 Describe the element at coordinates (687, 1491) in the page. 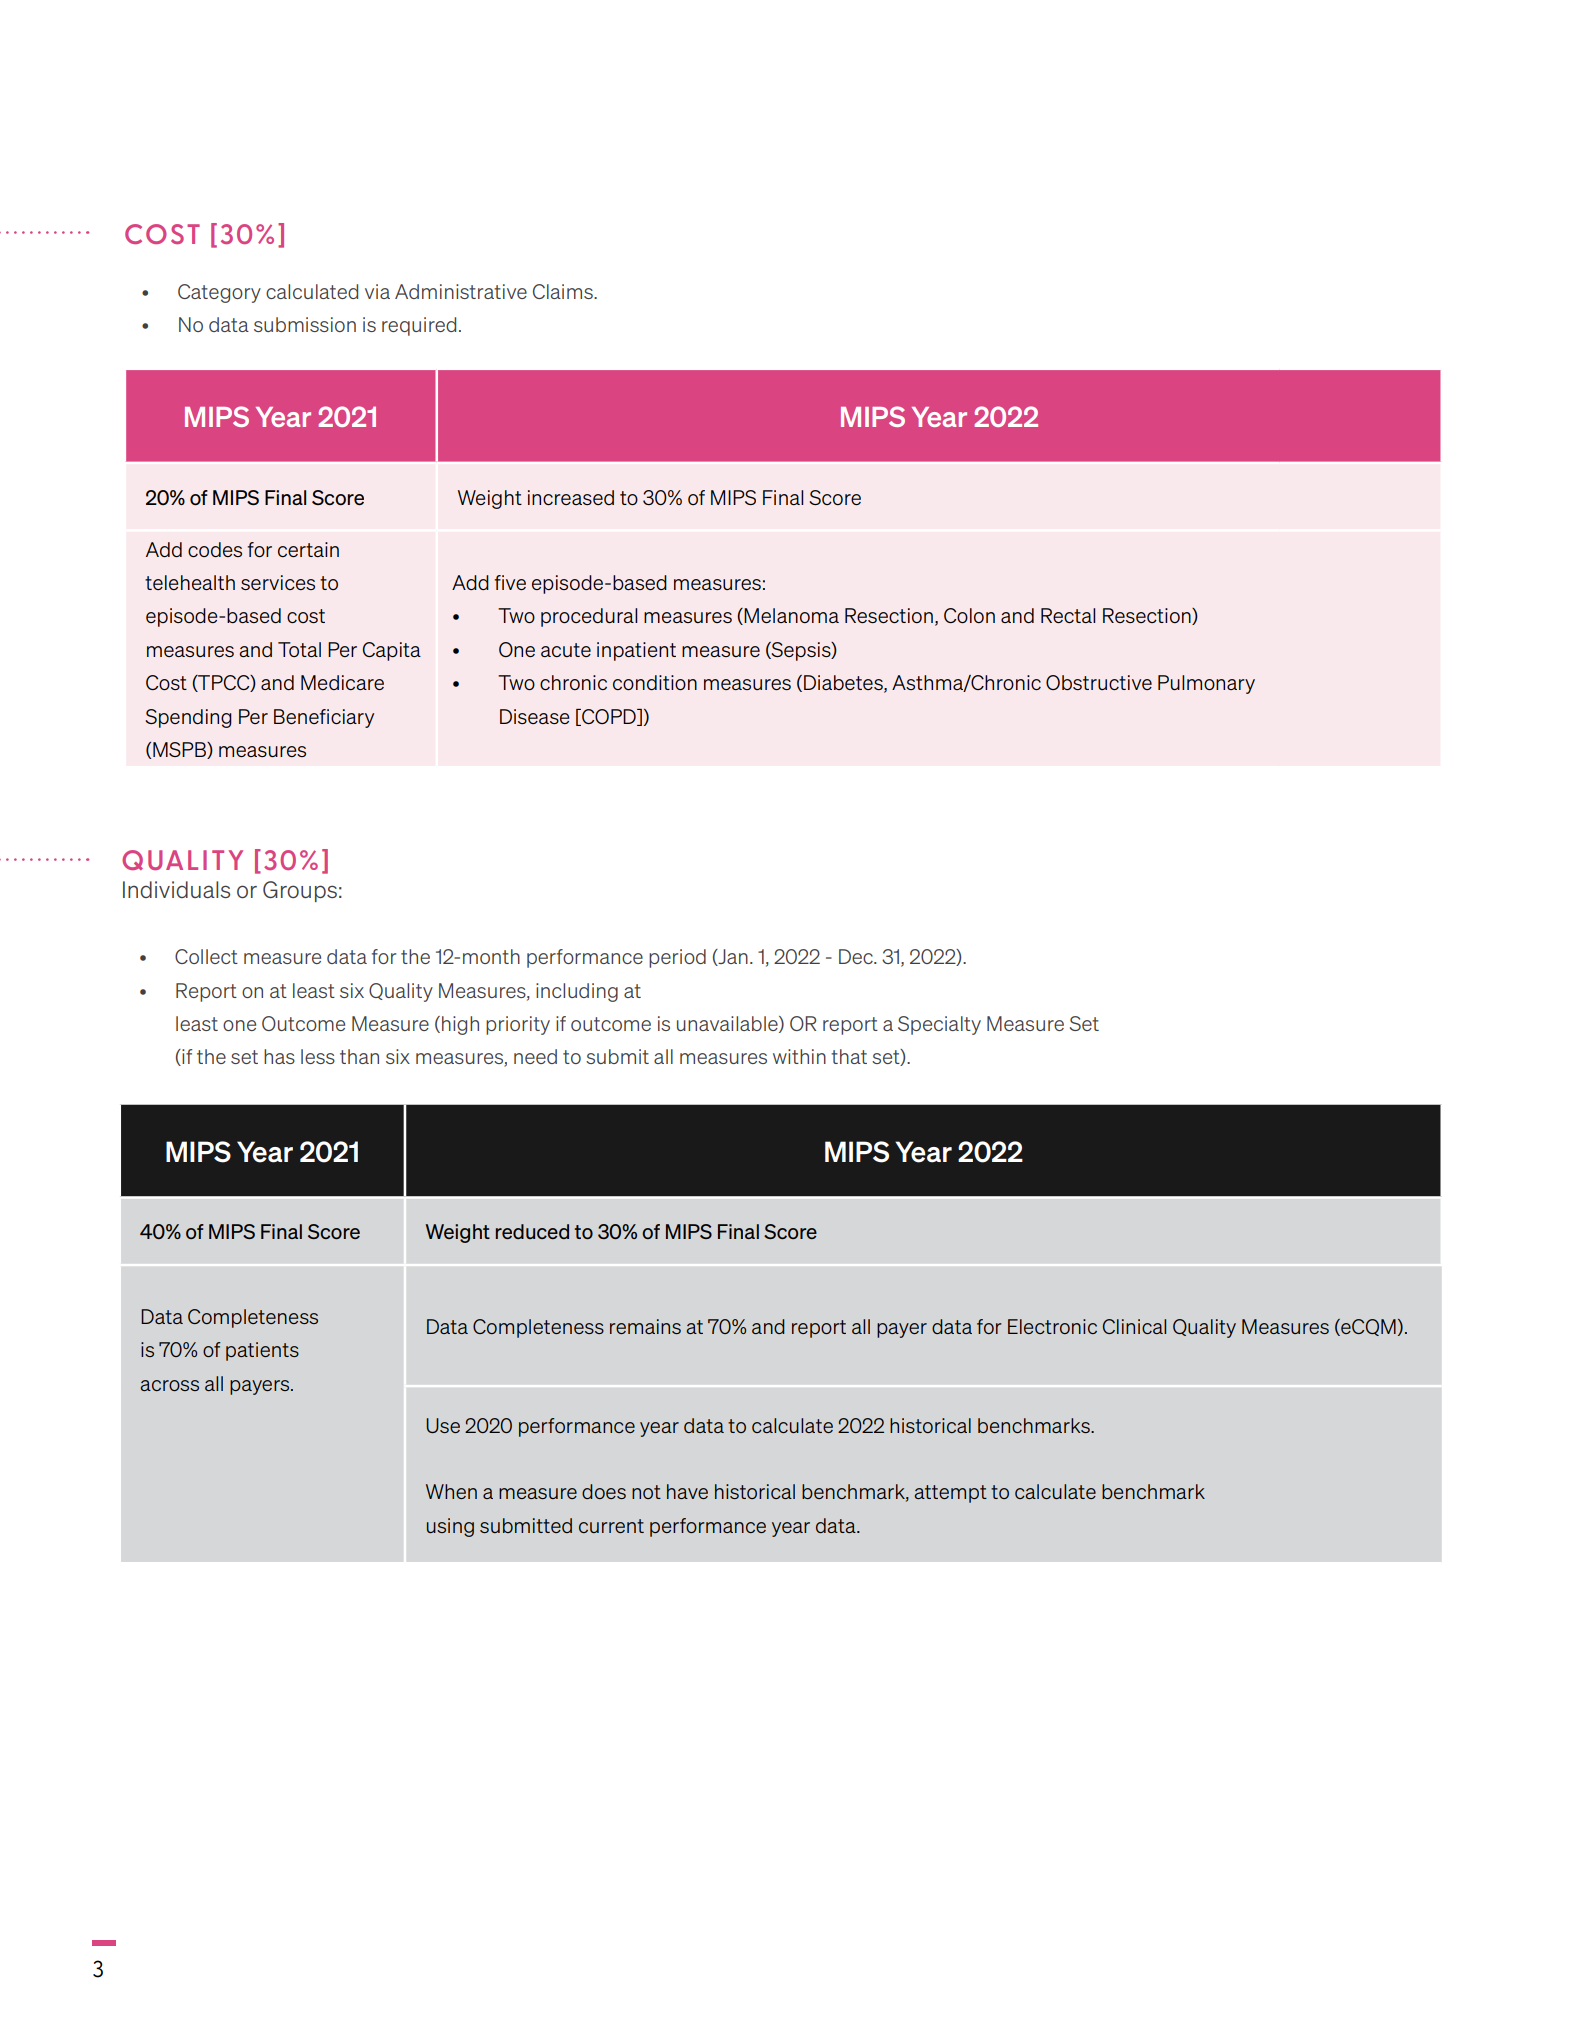

I see `have` at that location.
